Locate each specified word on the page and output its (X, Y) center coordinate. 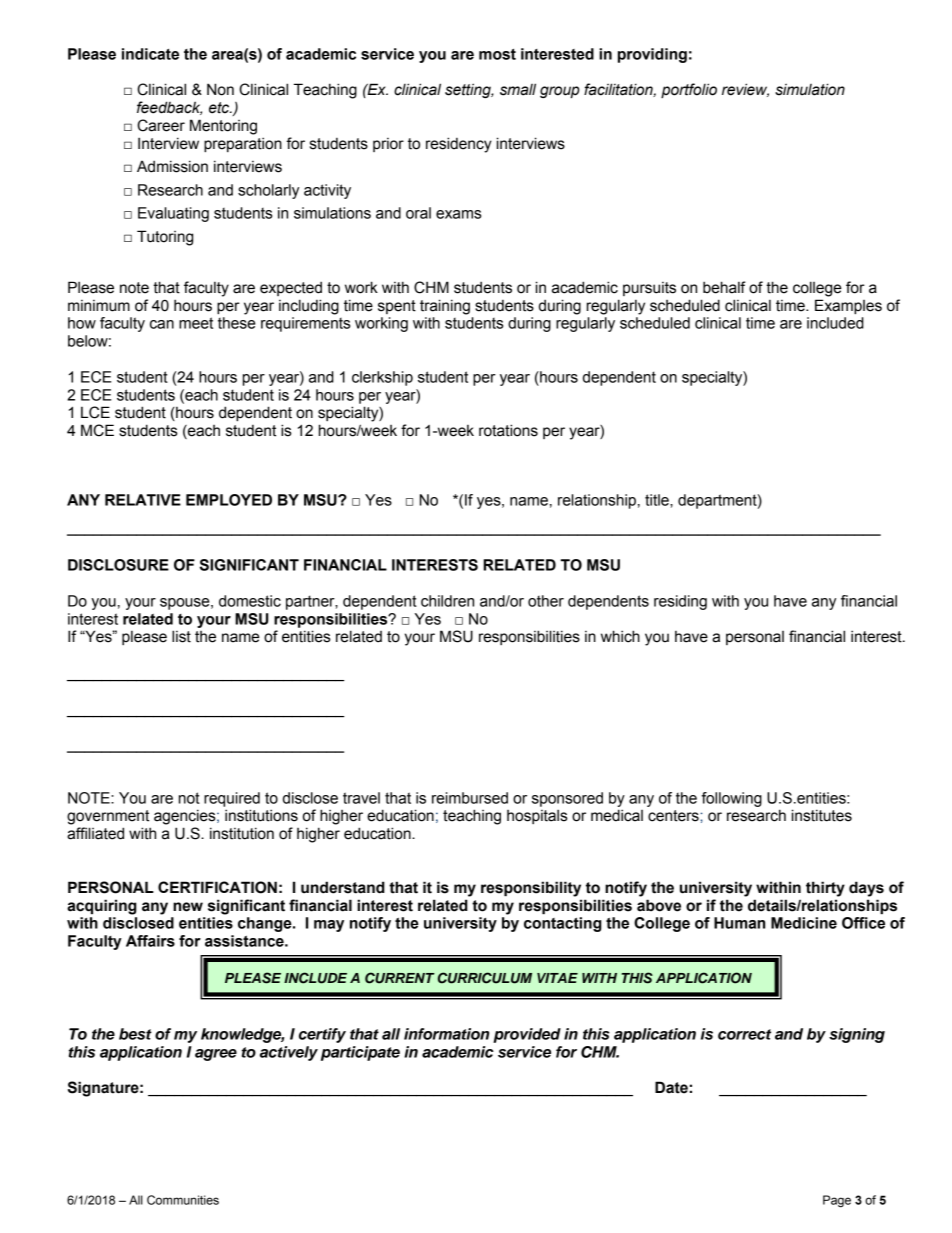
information (446, 1034)
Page (837, 1201)
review (745, 90)
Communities (183, 1200)
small (518, 89)
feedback (169, 108)
